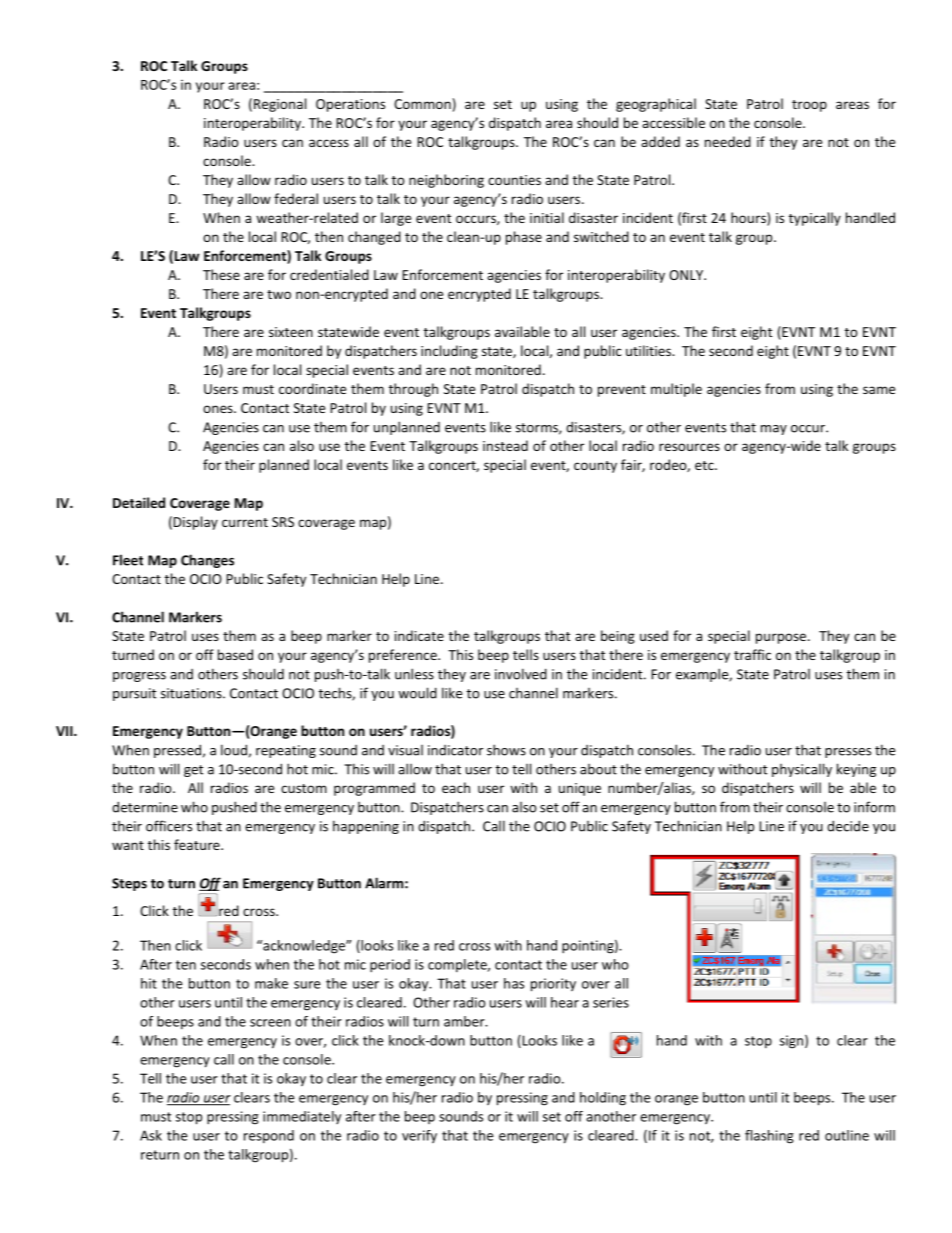 This page has width=952, height=1233. Describe the element at coordinates (280, 105) in the page. I see `Regional` at that location.
